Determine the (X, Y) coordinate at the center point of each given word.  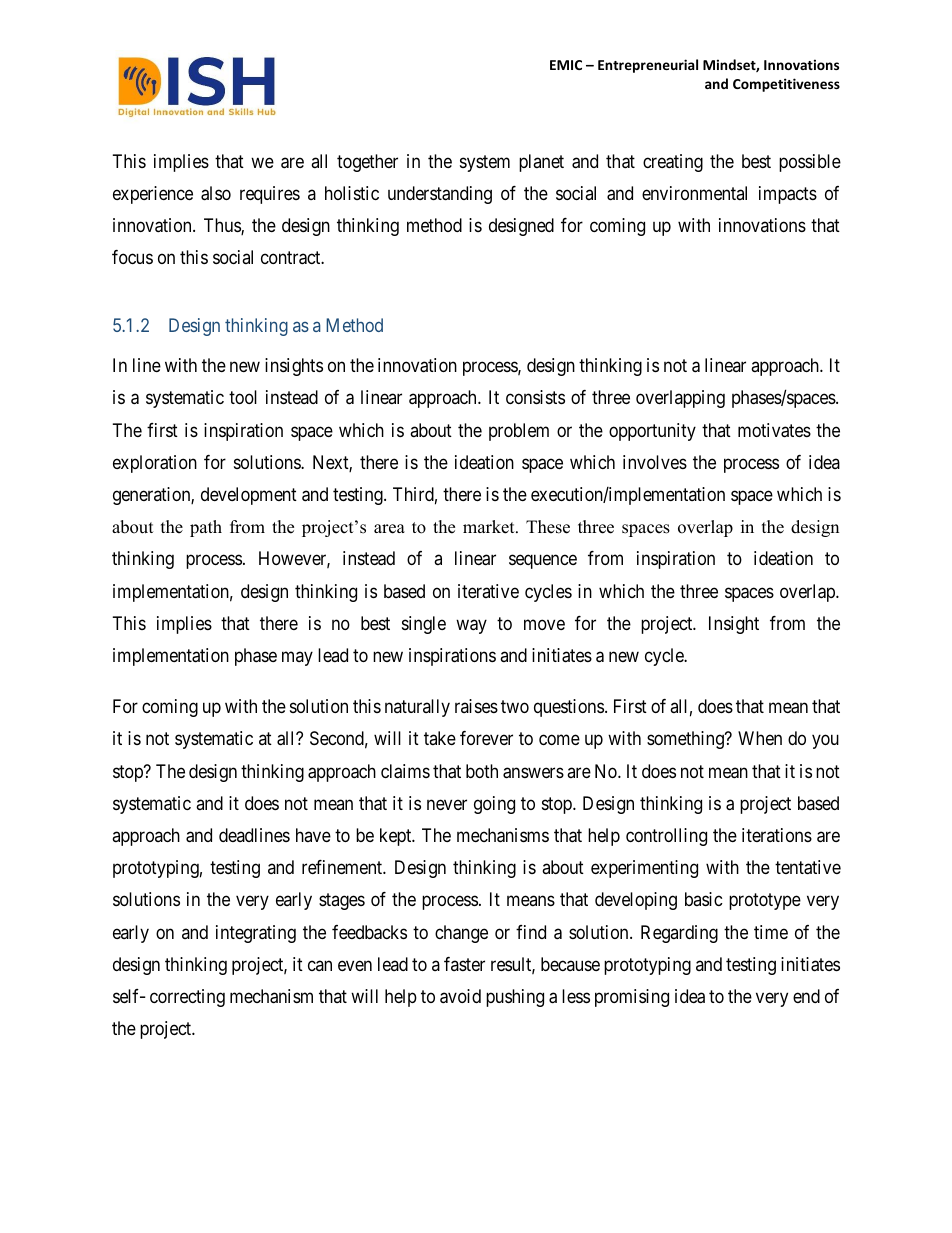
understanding (440, 195)
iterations (777, 835)
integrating (256, 934)
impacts (788, 195)
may (297, 659)
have (313, 835)
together (367, 163)
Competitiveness (786, 85)
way (471, 626)
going (494, 805)
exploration (155, 464)
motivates (774, 430)
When (760, 738)
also (216, 193)
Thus (223, 226)
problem (519, 432)
